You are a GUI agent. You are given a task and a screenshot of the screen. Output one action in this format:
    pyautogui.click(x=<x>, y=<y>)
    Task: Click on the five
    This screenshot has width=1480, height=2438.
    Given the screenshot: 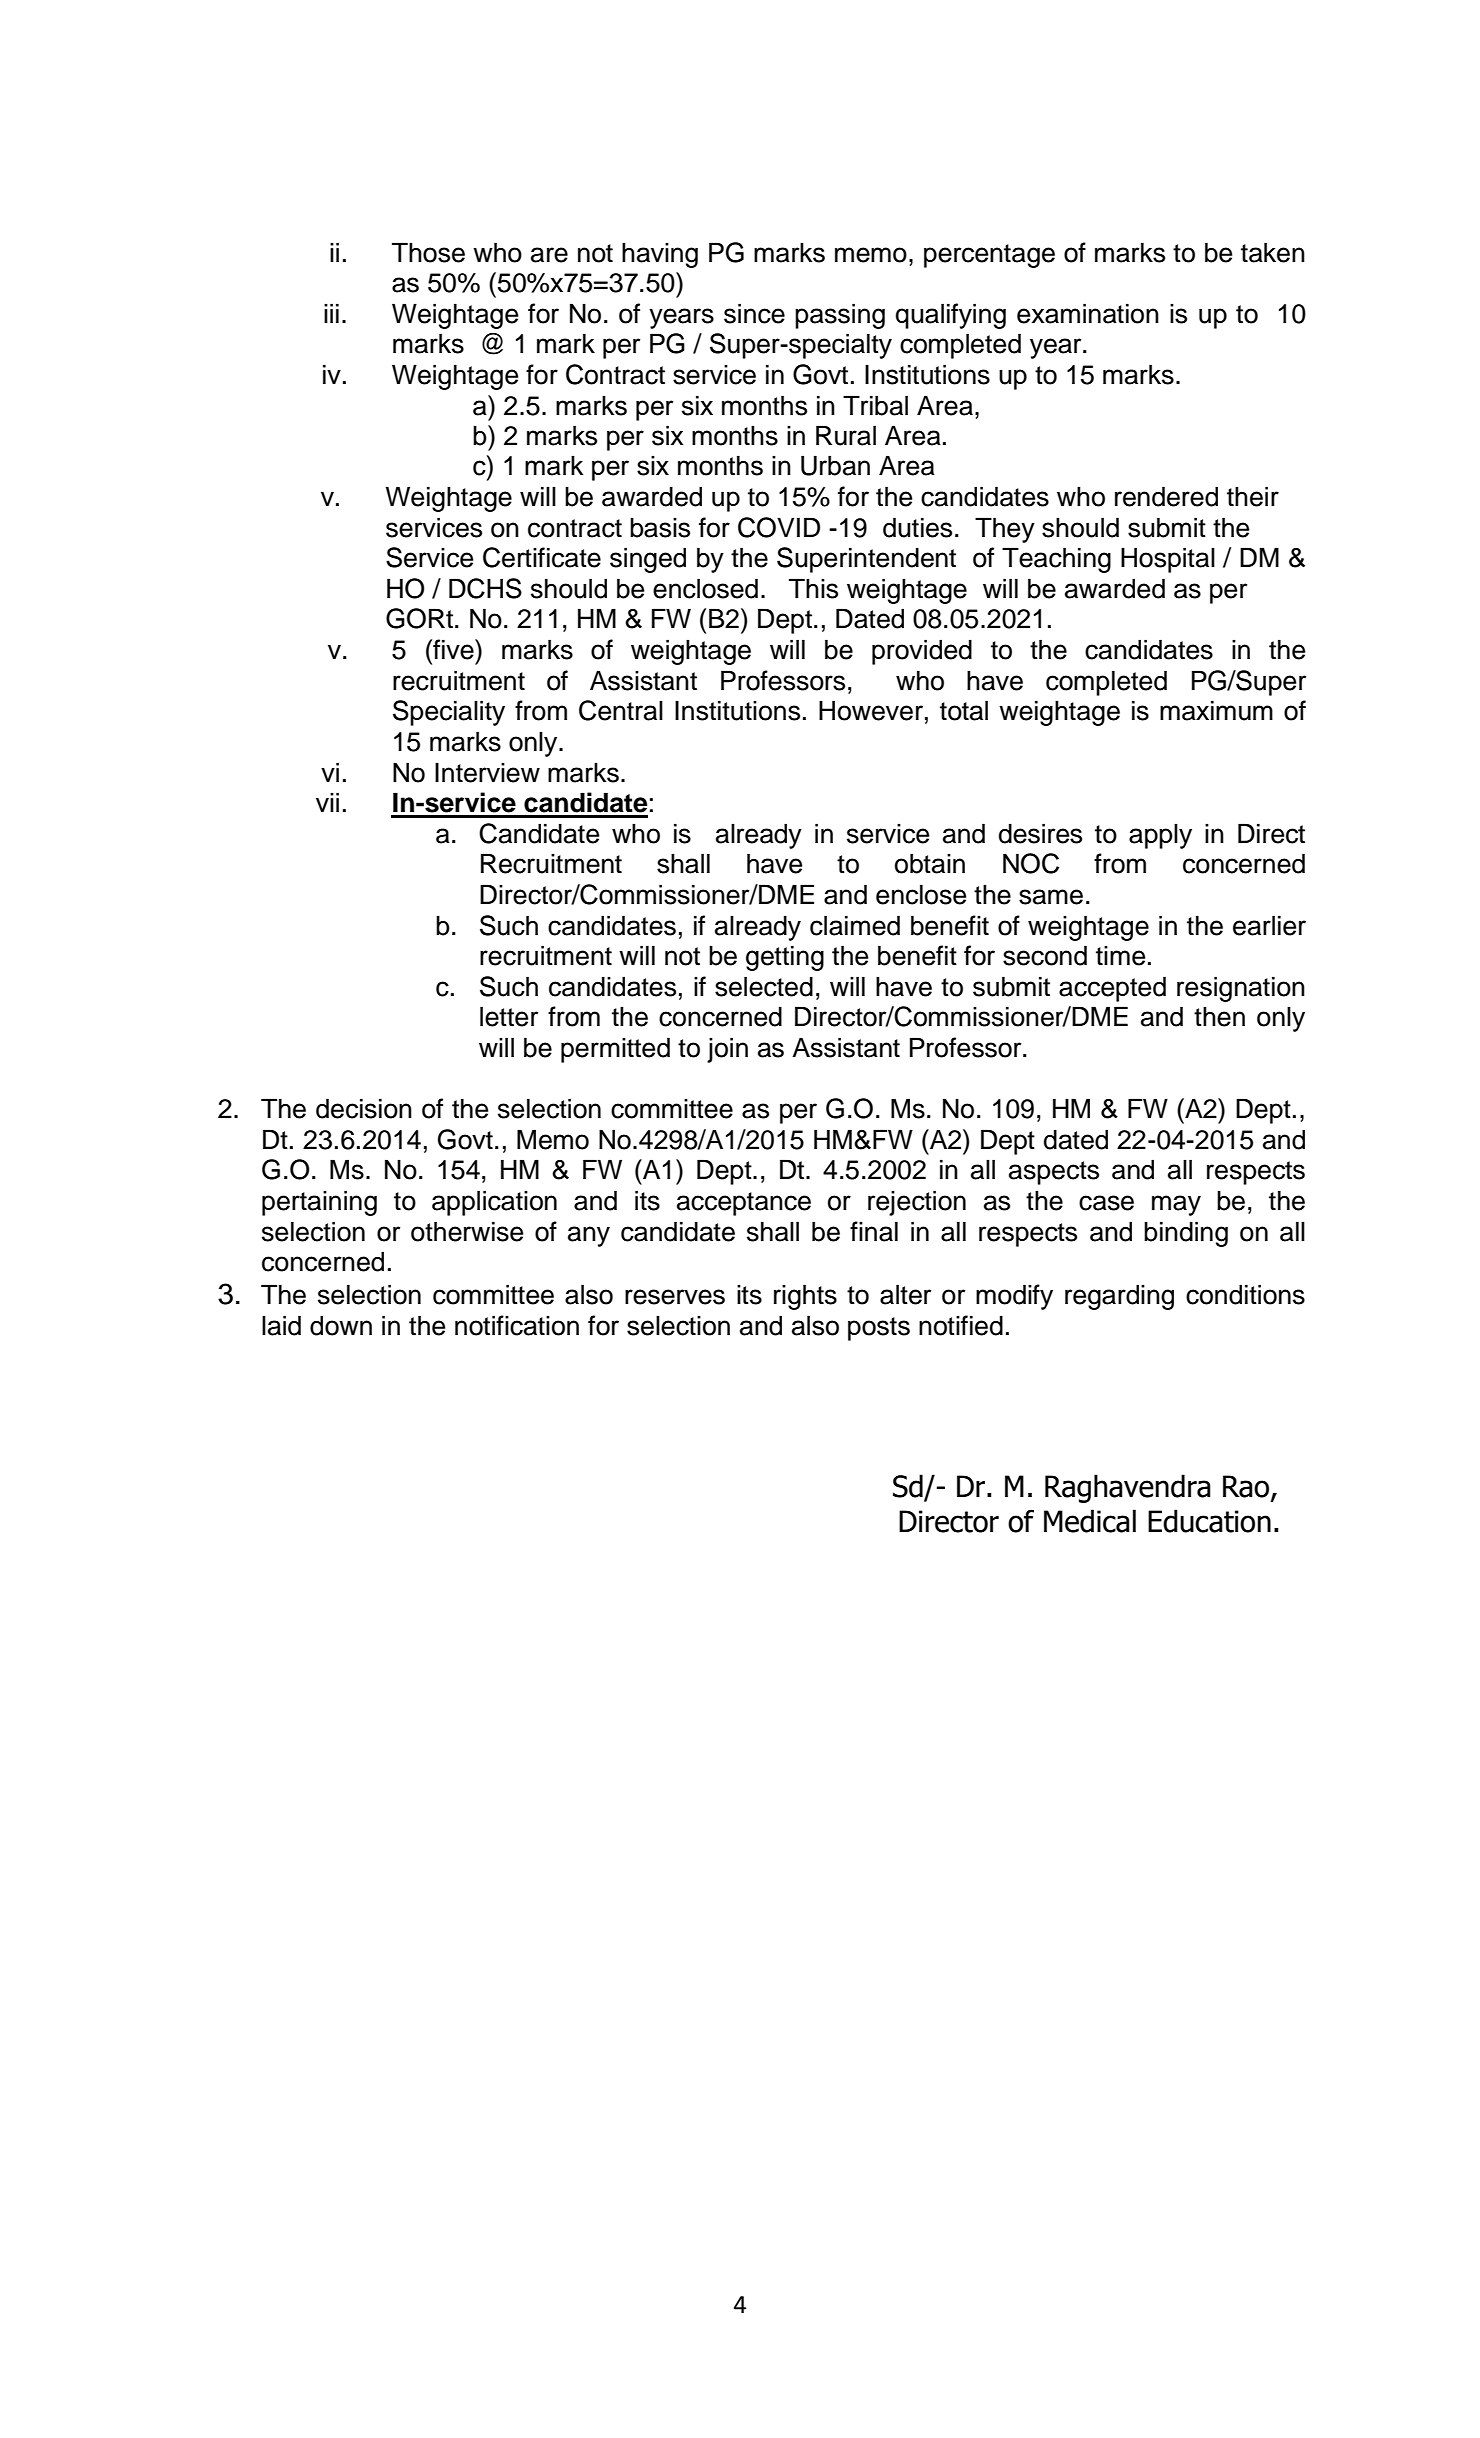 What is the action you would take?
    pyautogui.click(x=453, y=649)
